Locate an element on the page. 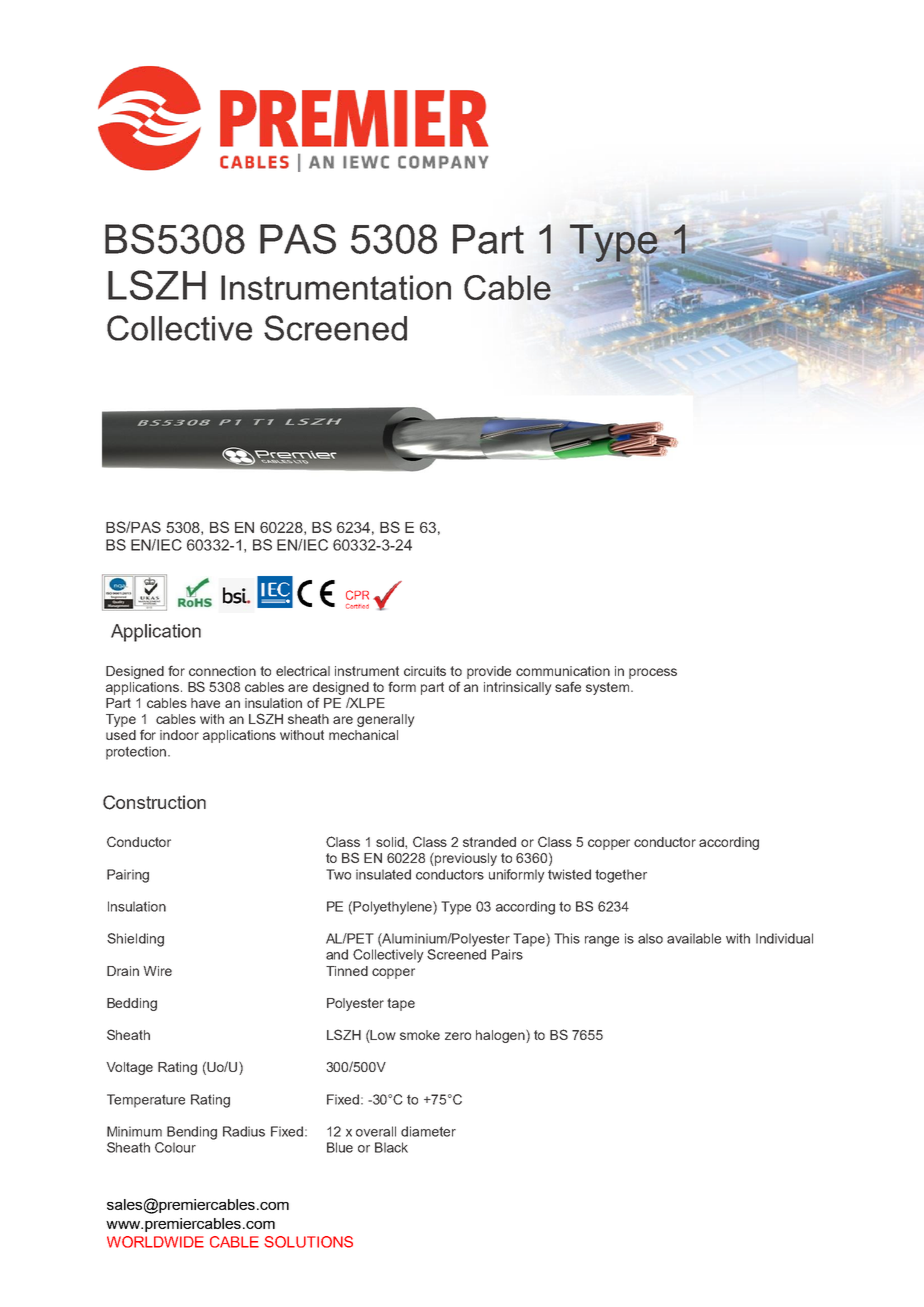  process is located at coordinates (653, 673).
